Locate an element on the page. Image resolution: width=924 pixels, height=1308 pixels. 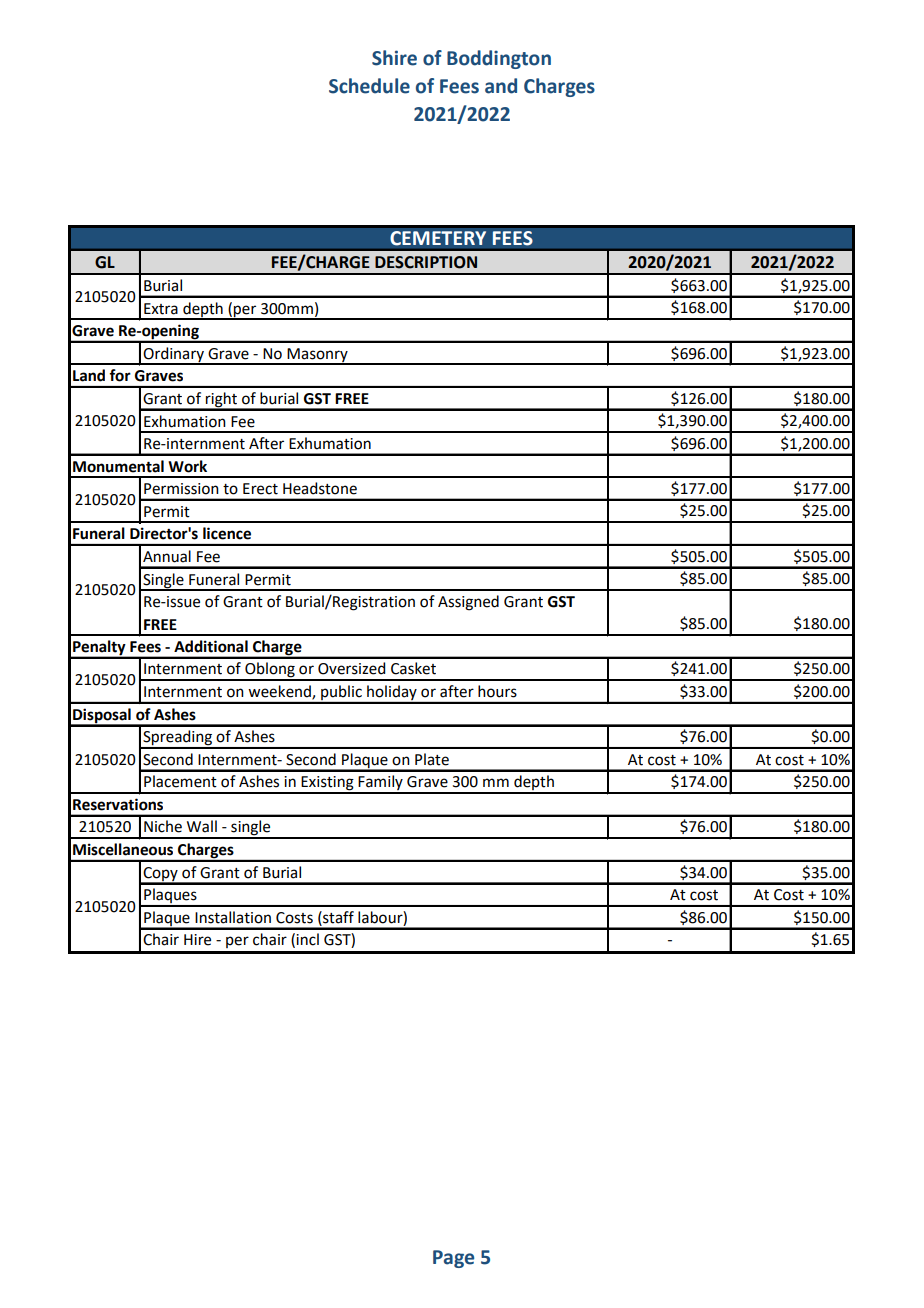
Boddington is located at coordinates (499, 59).
